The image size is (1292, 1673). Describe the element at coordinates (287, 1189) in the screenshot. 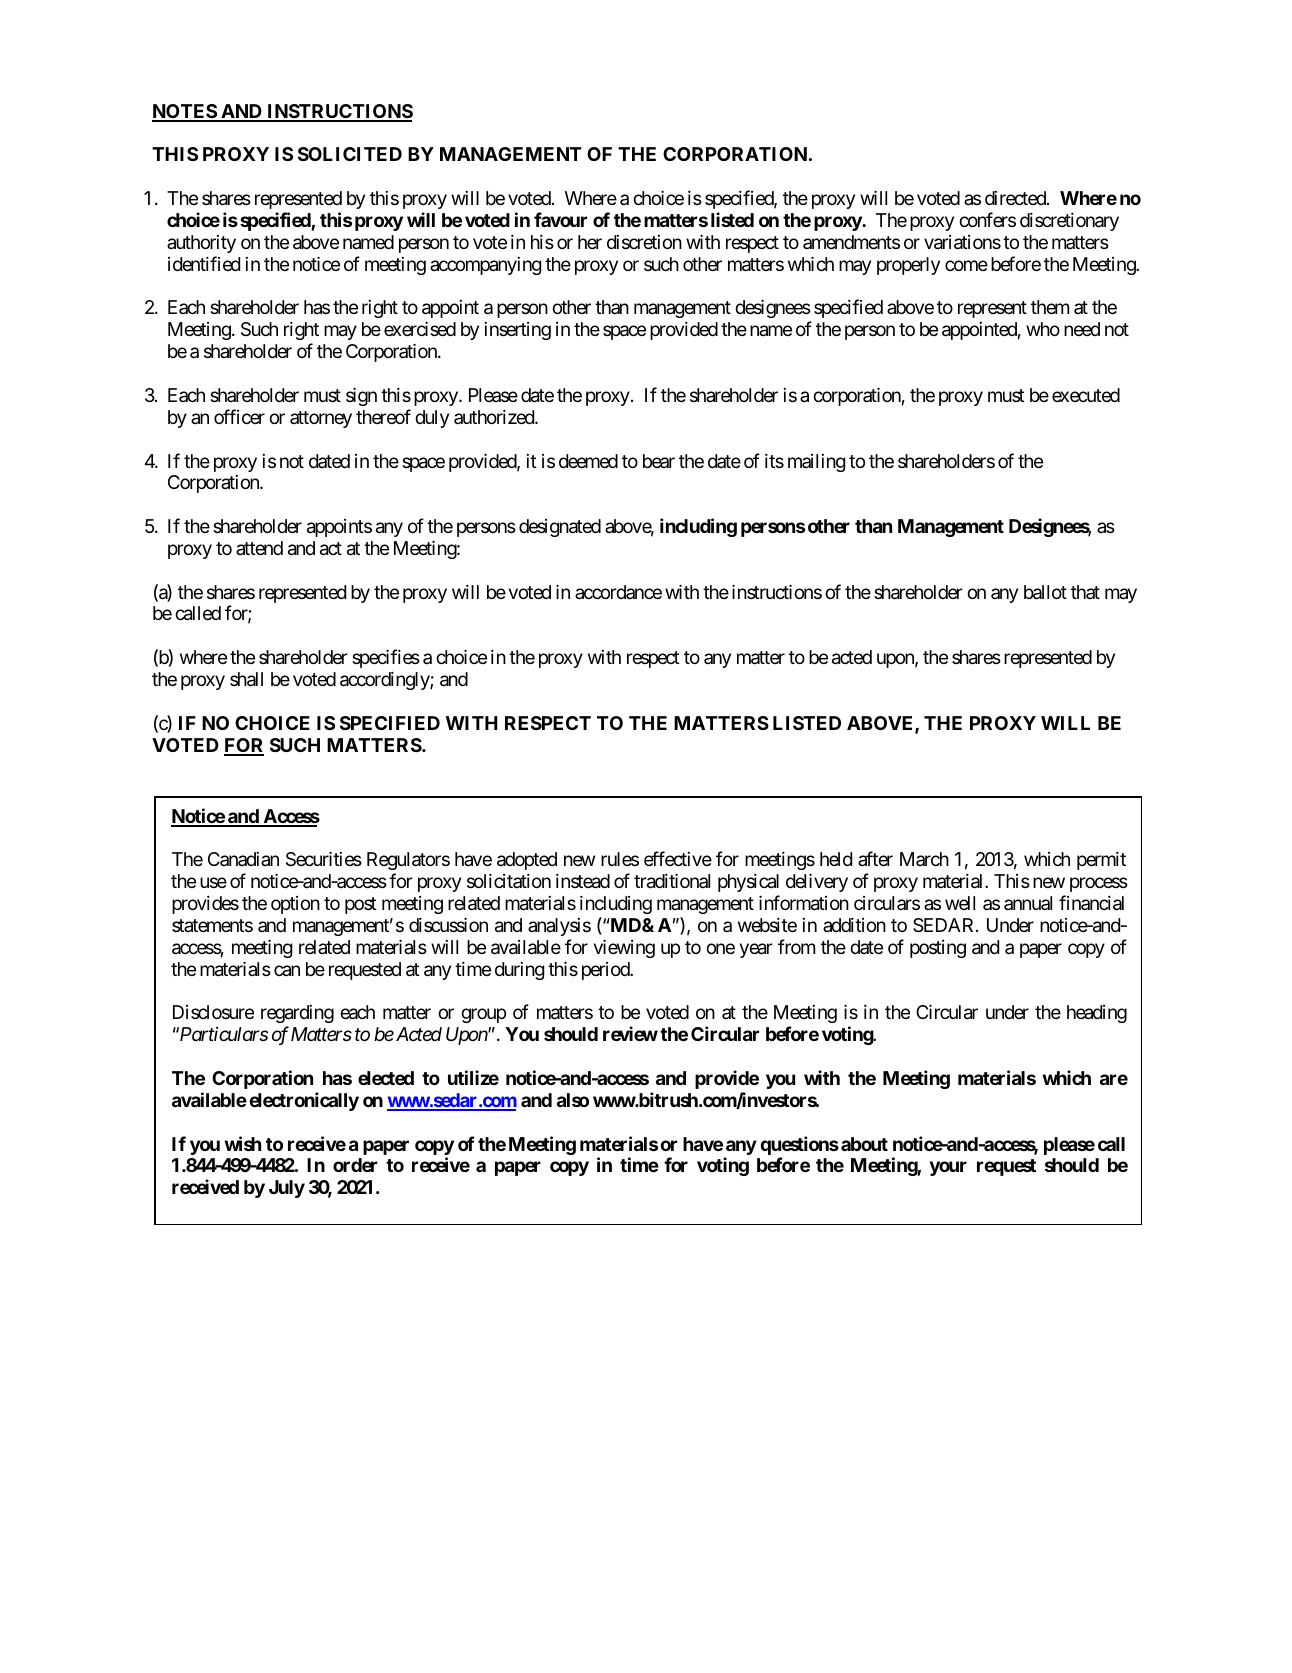

I see `July` at that location.
